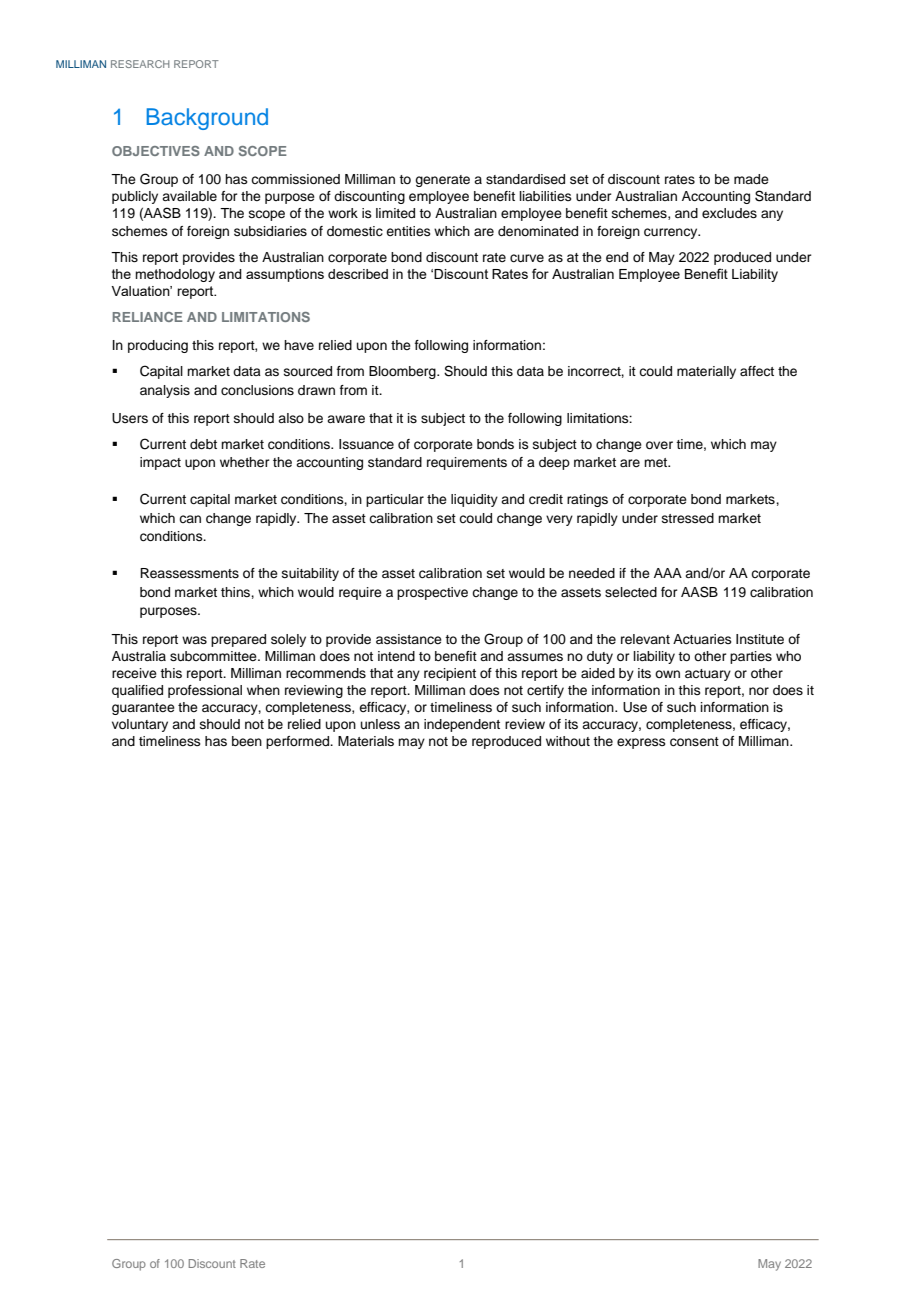 The image size is (924, 1307). Describe the element at coordinates (190, 519) in the screenshot. I see `can` at that location.
